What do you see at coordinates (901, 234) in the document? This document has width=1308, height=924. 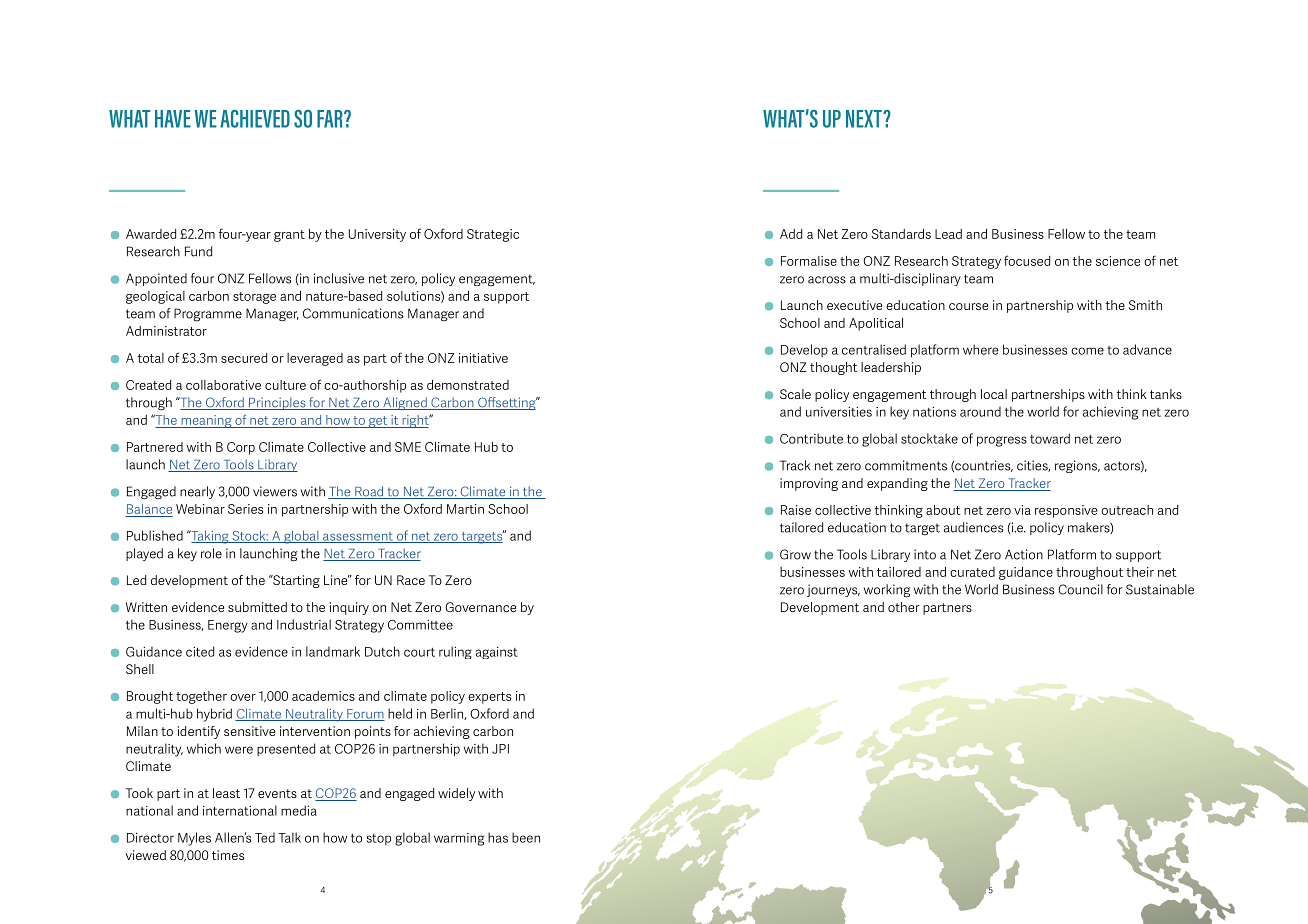 I see `Standards` at bounding box center [901, 234].
